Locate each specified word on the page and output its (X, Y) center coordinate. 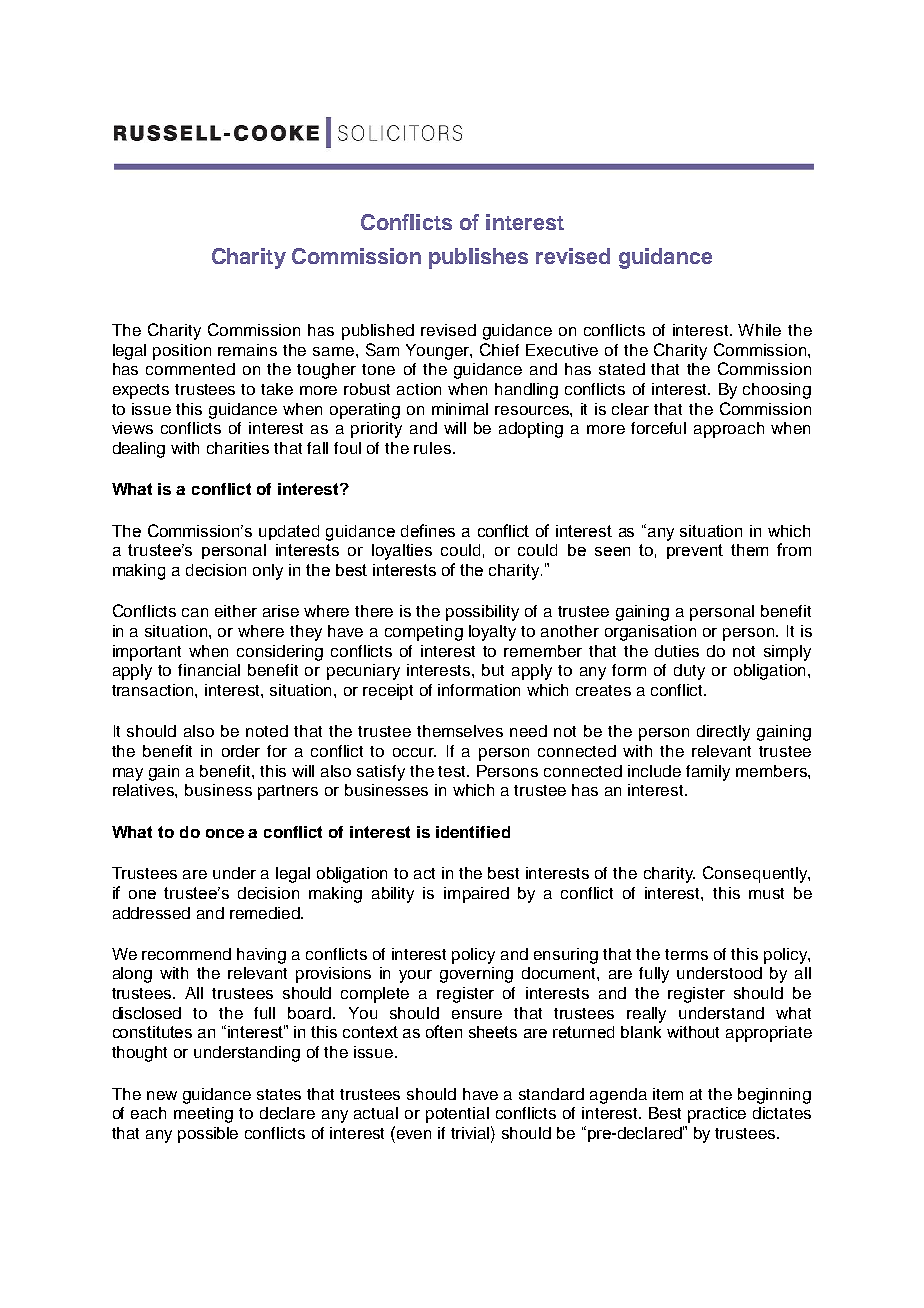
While (759, 330)
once (225, 833)
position (182, 352)
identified (473, 832)
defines (428, 530)
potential (457, 1115)
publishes (478, 258)
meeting (203, 1115)
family (708, 773)
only (268, 572)
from (794, 549)
